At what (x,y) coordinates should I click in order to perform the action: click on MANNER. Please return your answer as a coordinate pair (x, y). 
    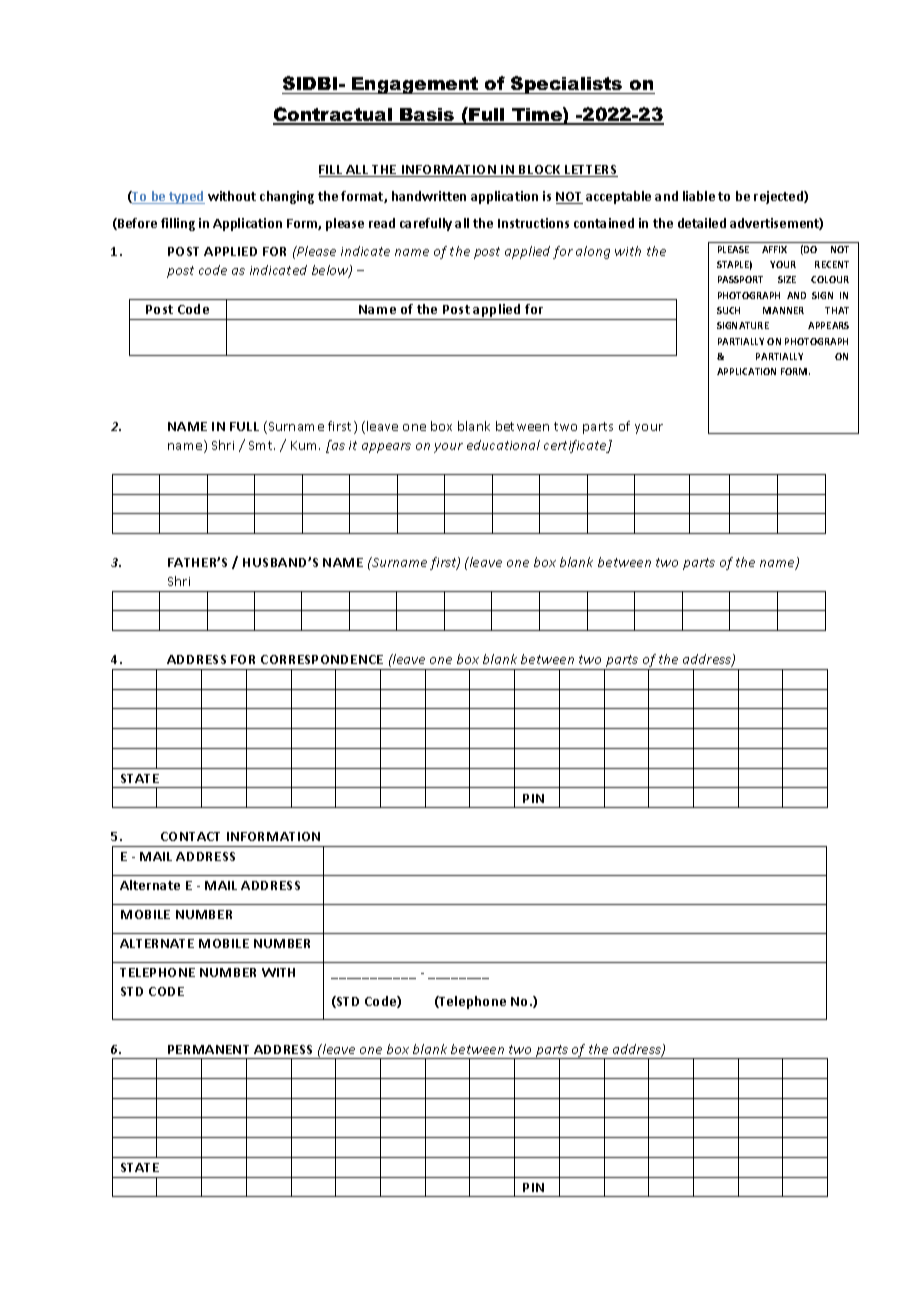
    Looking at the image, I should click on (783, 310).
